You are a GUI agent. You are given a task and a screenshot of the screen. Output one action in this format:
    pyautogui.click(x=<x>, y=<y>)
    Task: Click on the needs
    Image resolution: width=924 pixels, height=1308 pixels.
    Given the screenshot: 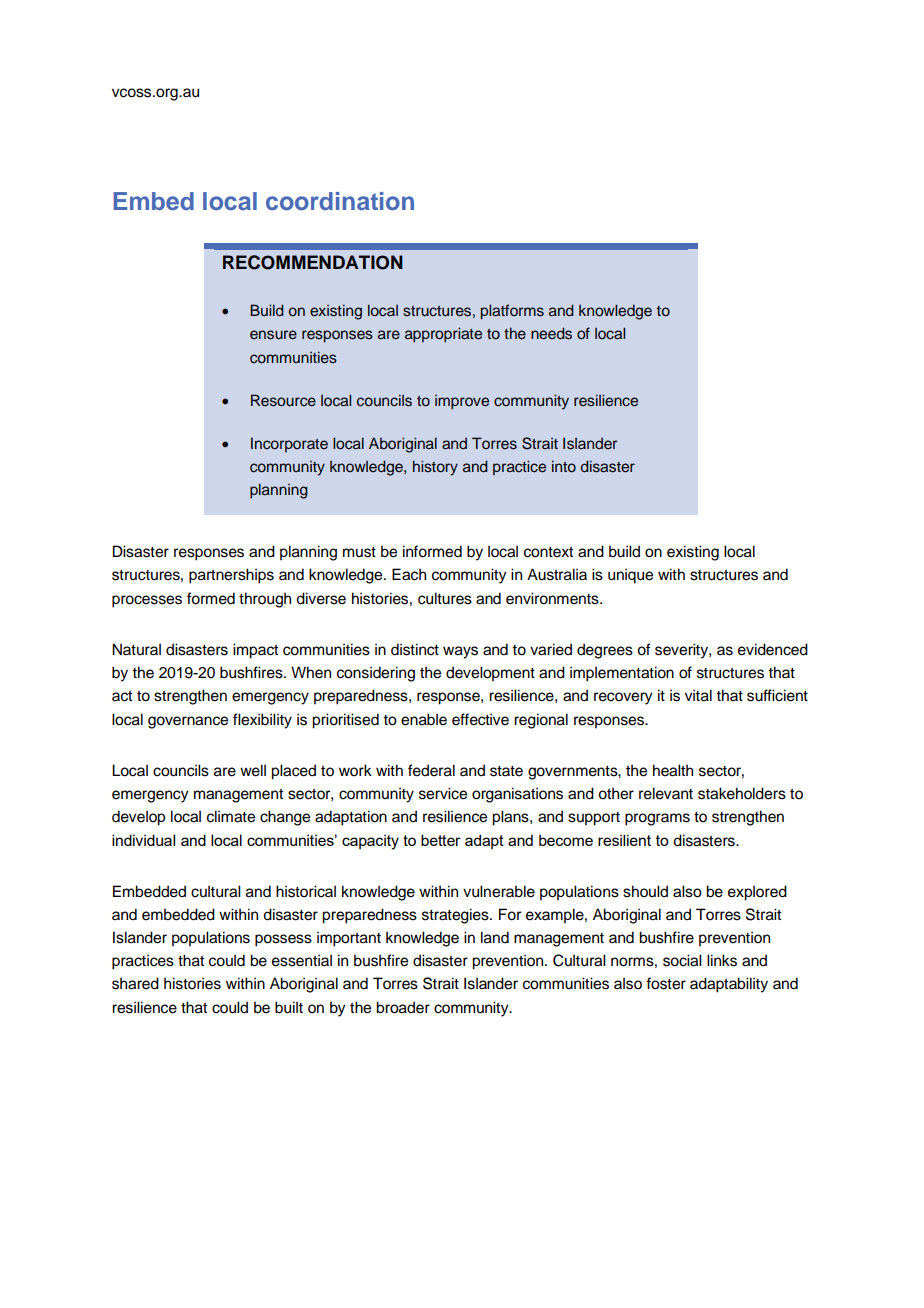 What is the action you would take?
    pyautogui.click(x=551, y=333)
